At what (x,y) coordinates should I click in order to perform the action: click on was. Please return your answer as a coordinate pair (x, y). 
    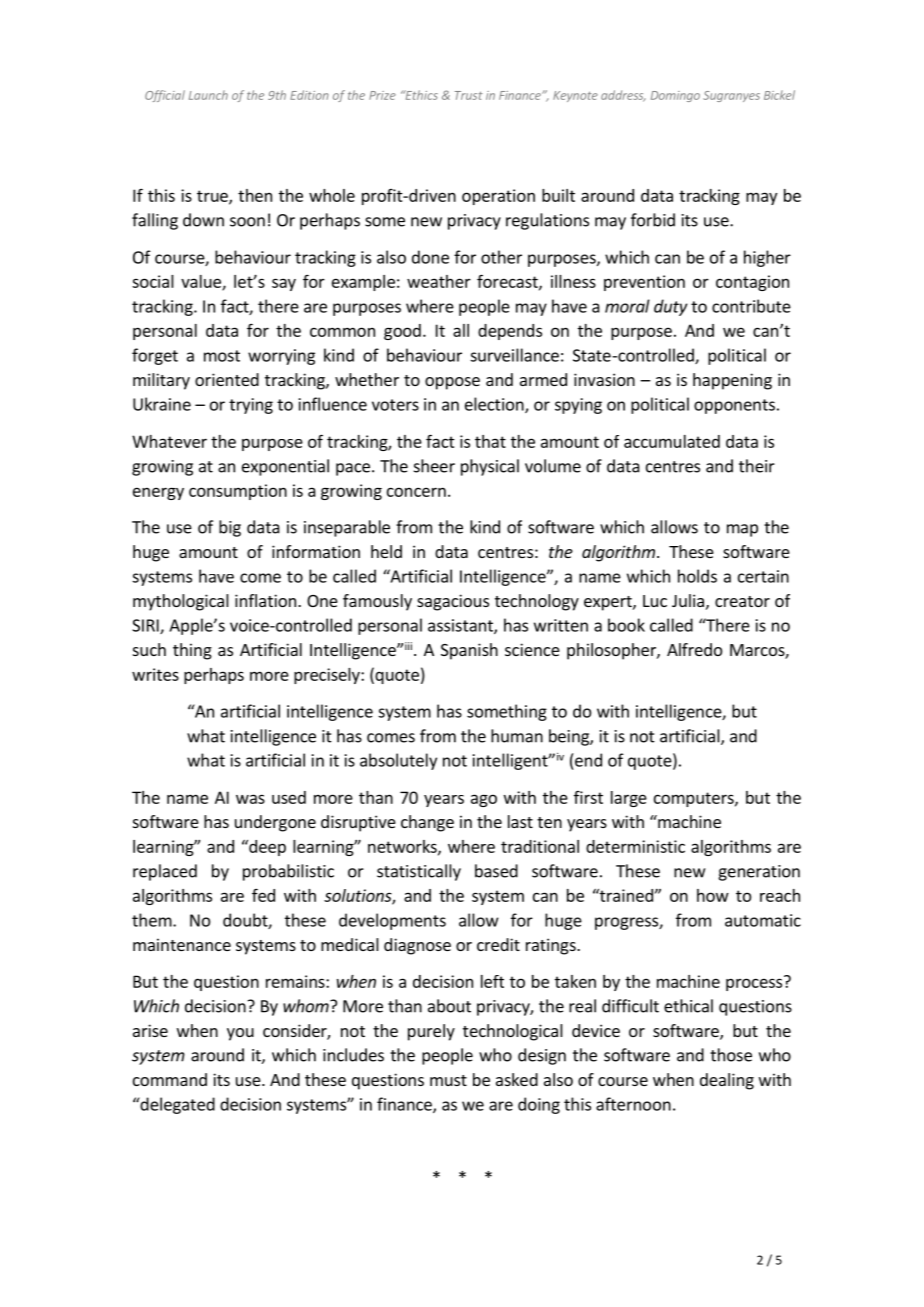
    Looking at the image, I should click on (250, 799).
